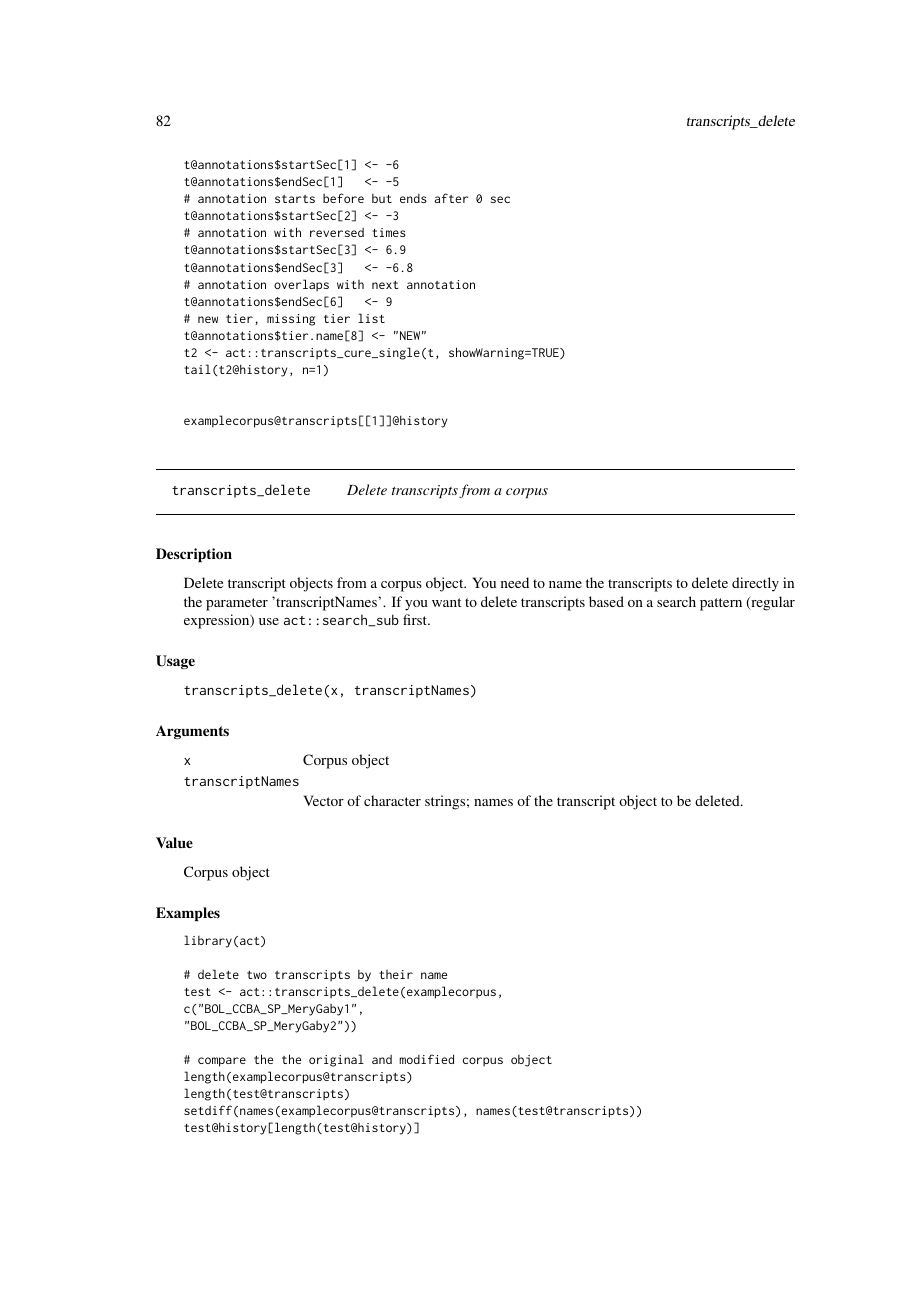  I want to click on use, so click(269, 621).
